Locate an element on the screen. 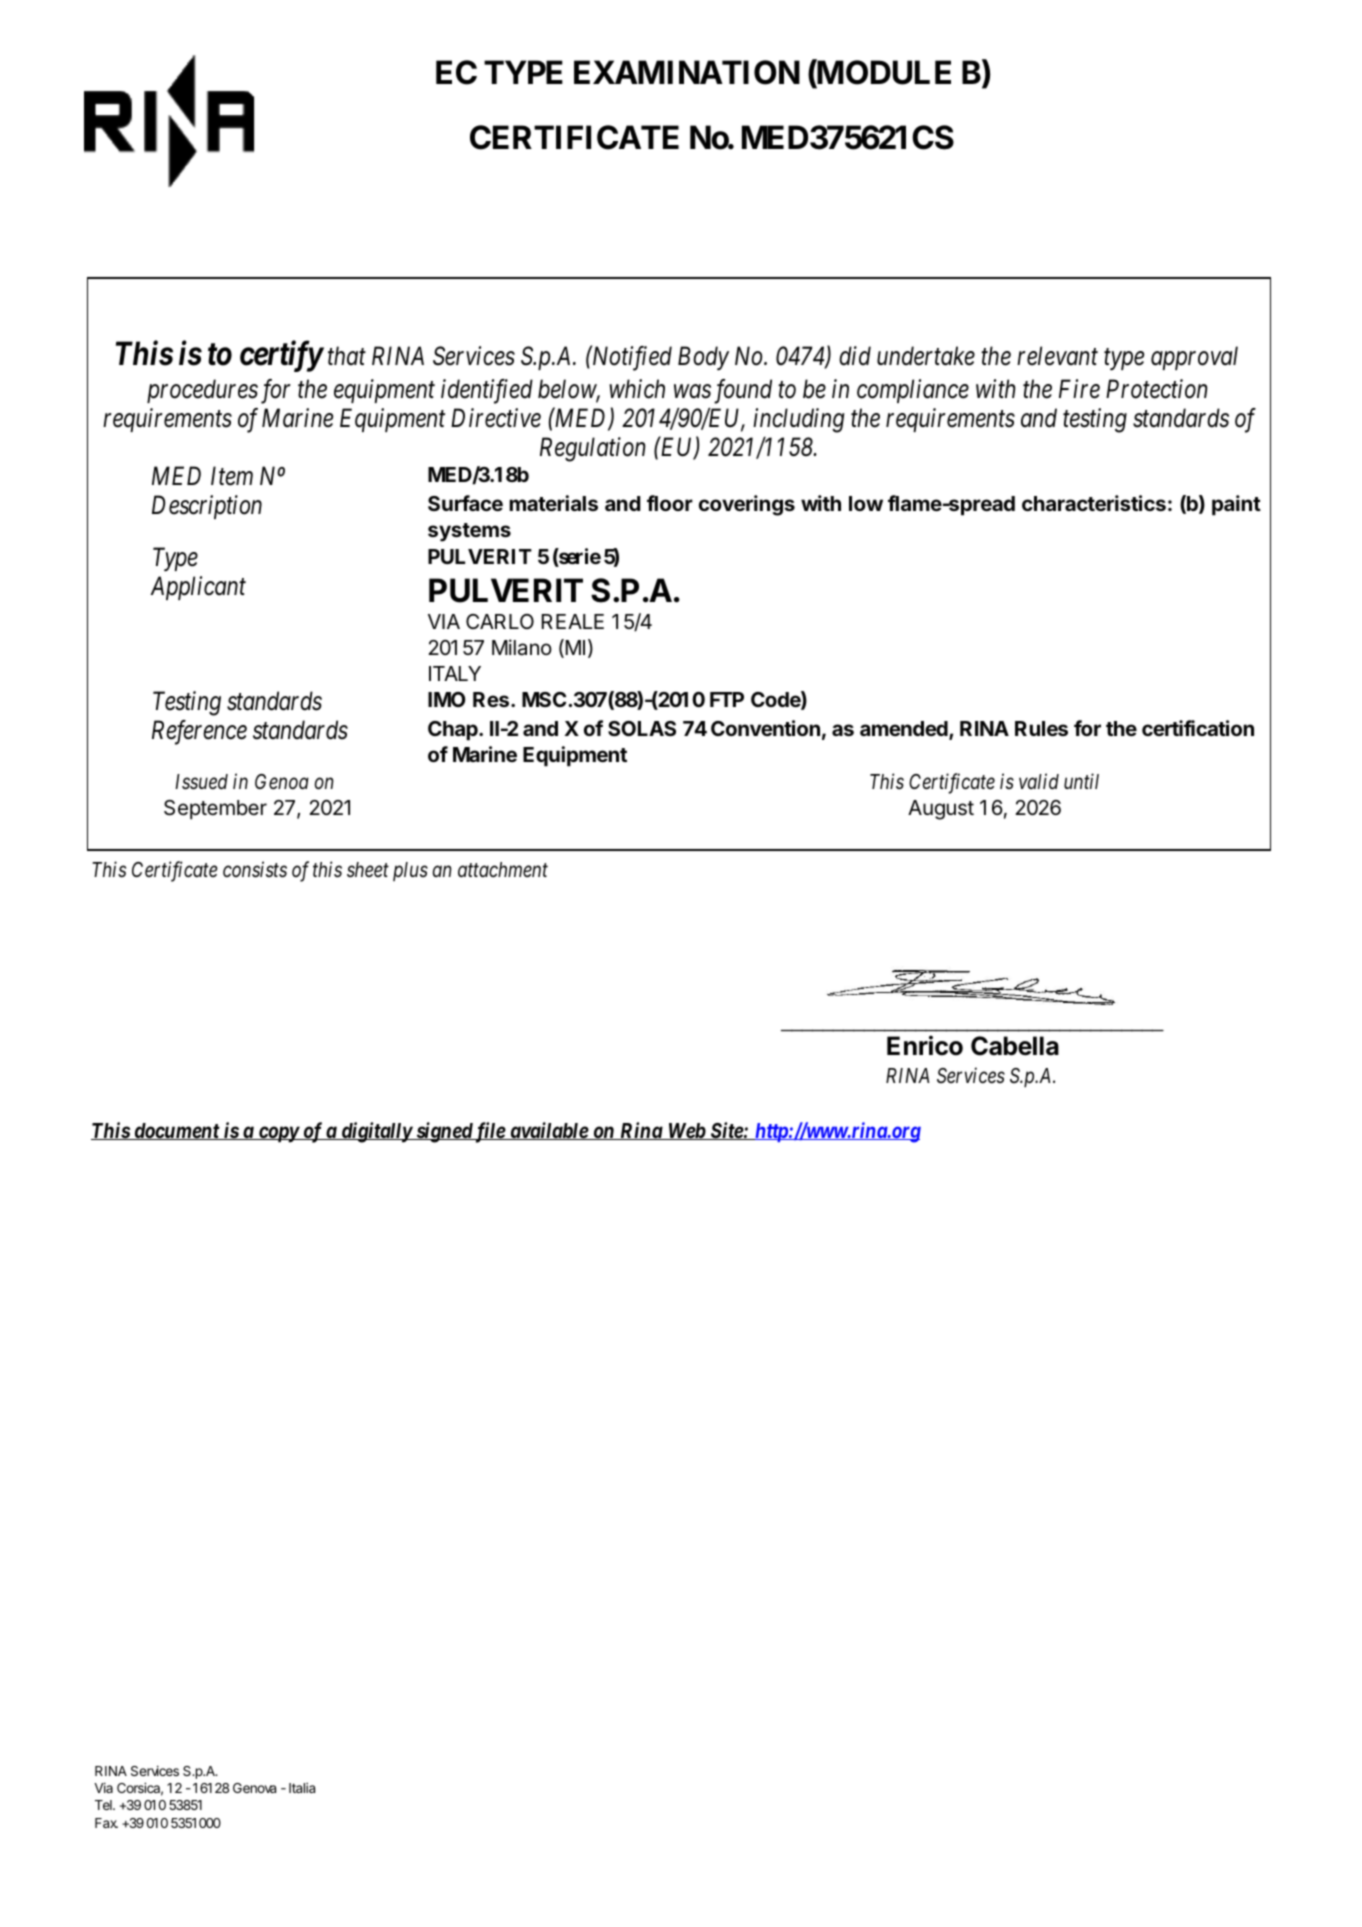 This screenshot has width=1362, height=1927. attachment is located at coordinates (503, 870).
